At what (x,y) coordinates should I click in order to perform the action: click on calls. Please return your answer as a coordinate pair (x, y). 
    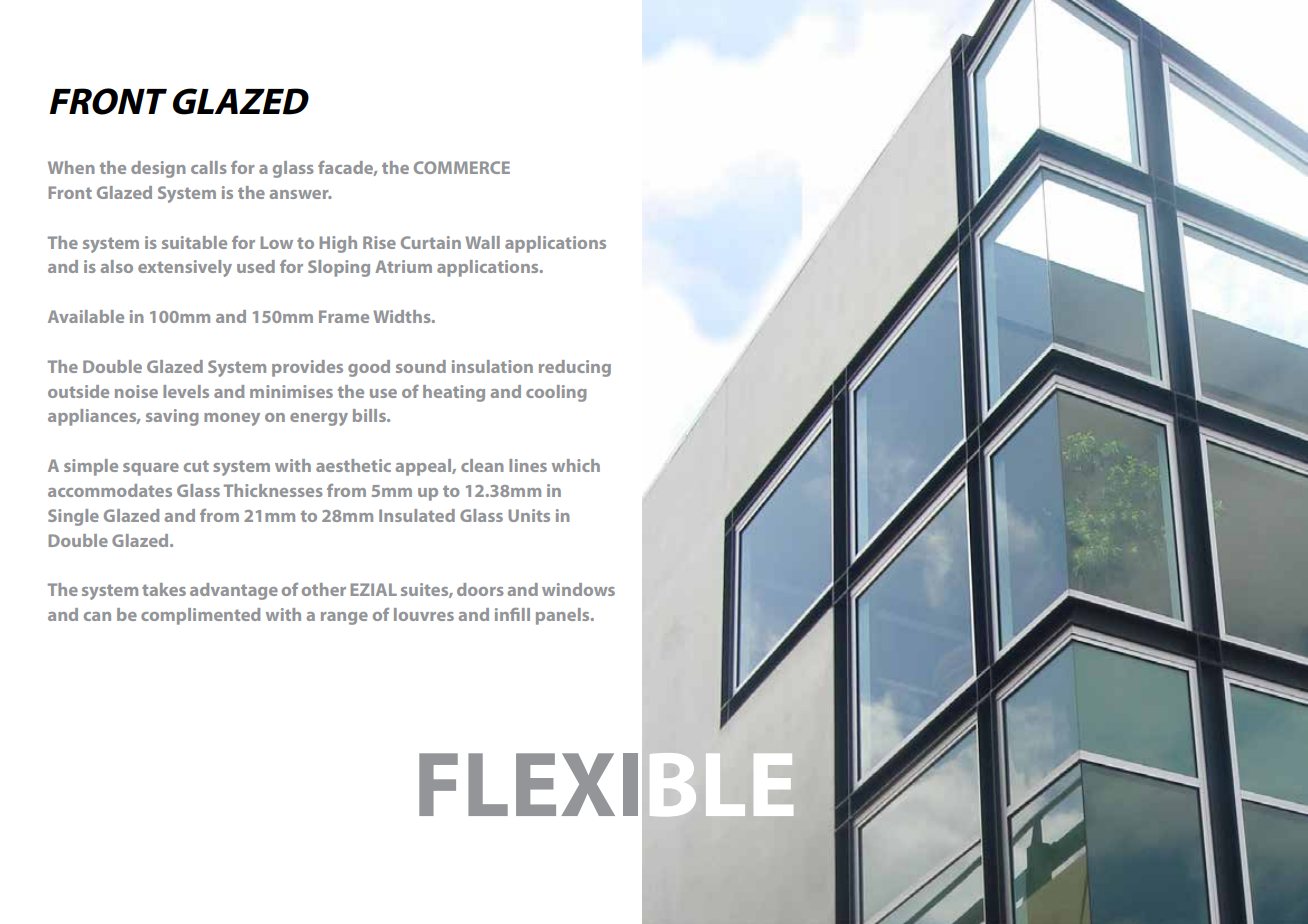
    Looking at the image, I should click on (209, 167).
